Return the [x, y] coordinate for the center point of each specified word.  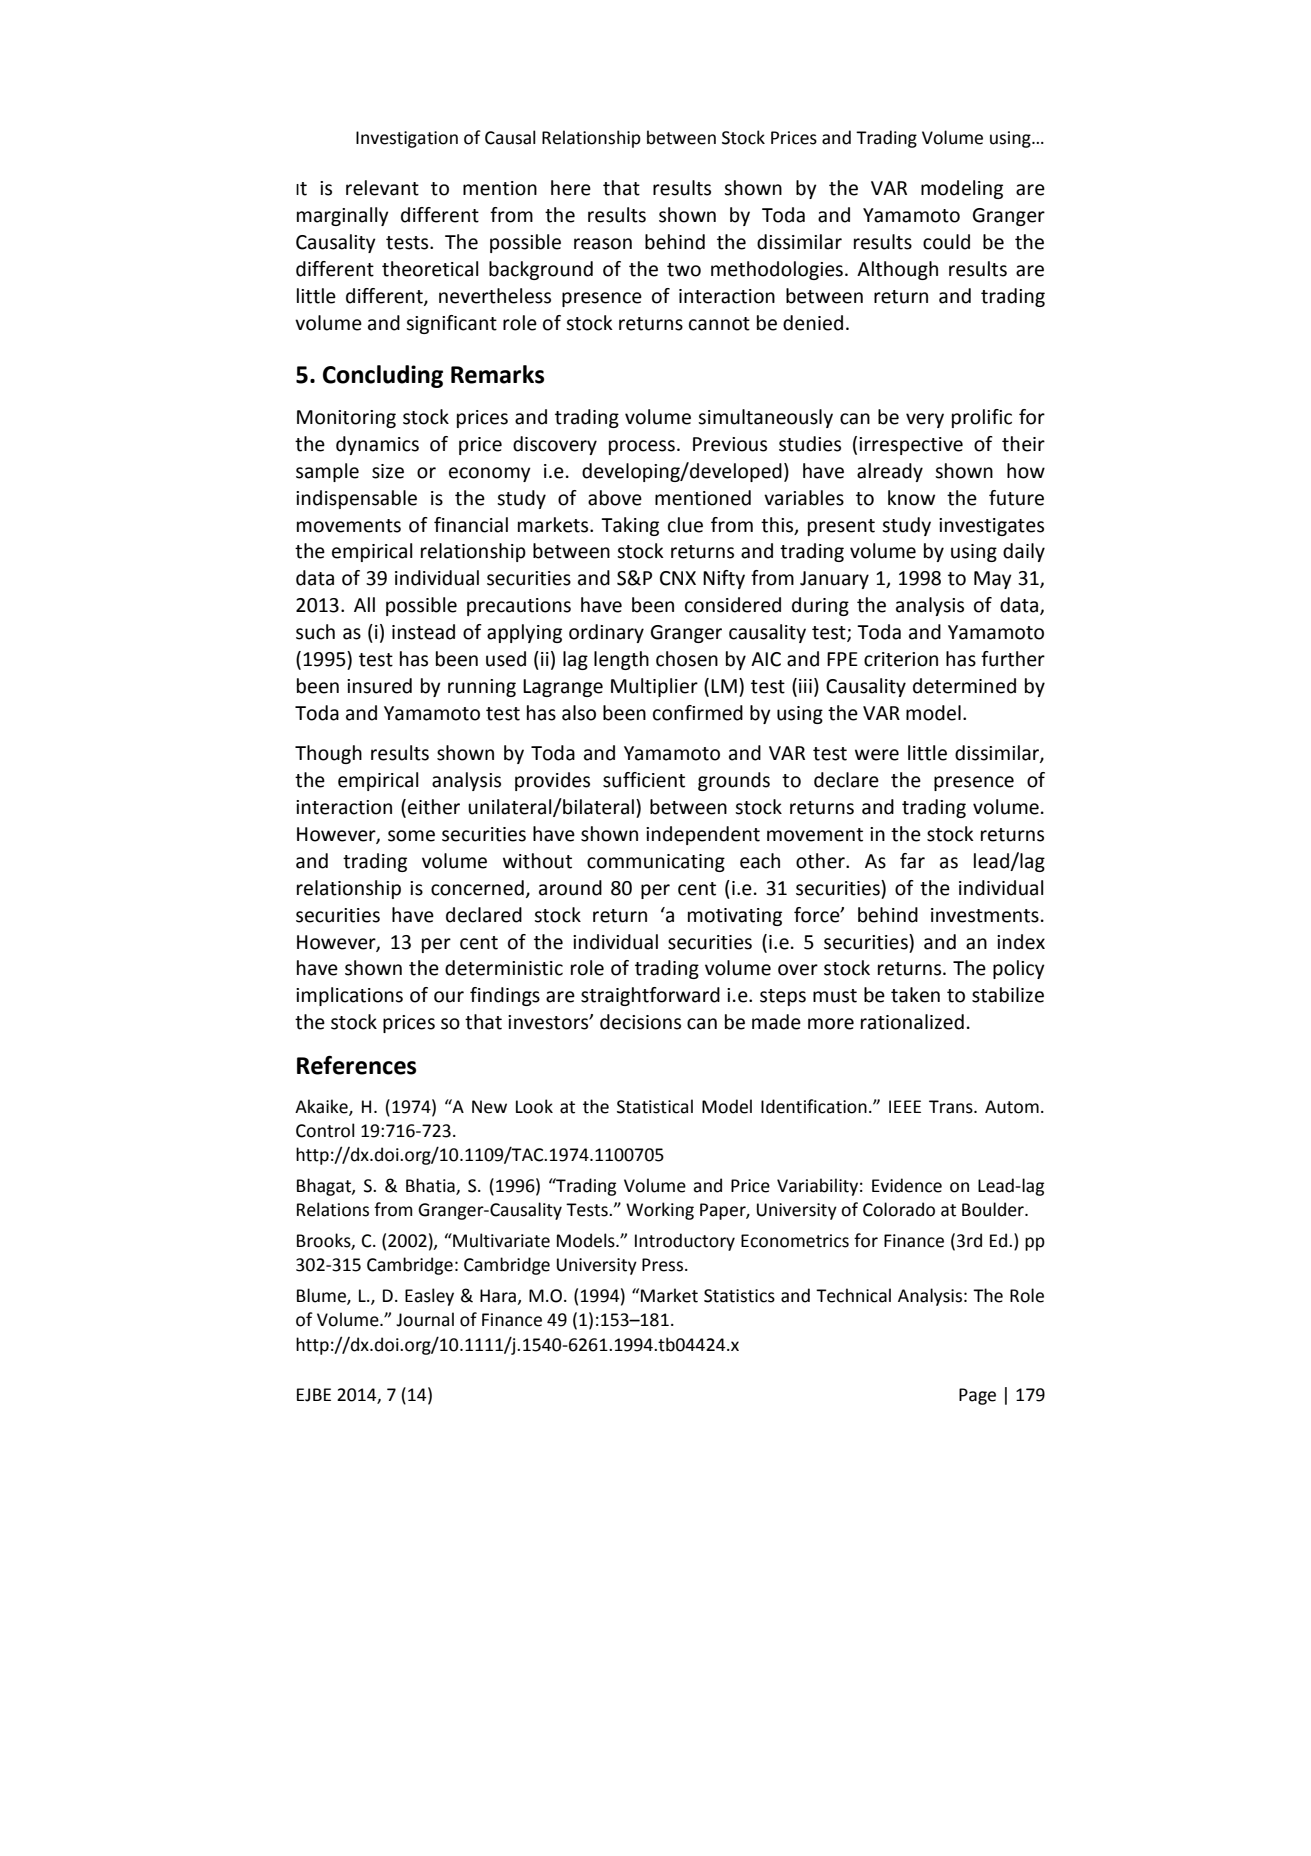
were [877, 755]
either [434, 807]
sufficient [644, 780]
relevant [382, 188]
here [571, 188]
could [946, 242]
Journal [425, 1319]
